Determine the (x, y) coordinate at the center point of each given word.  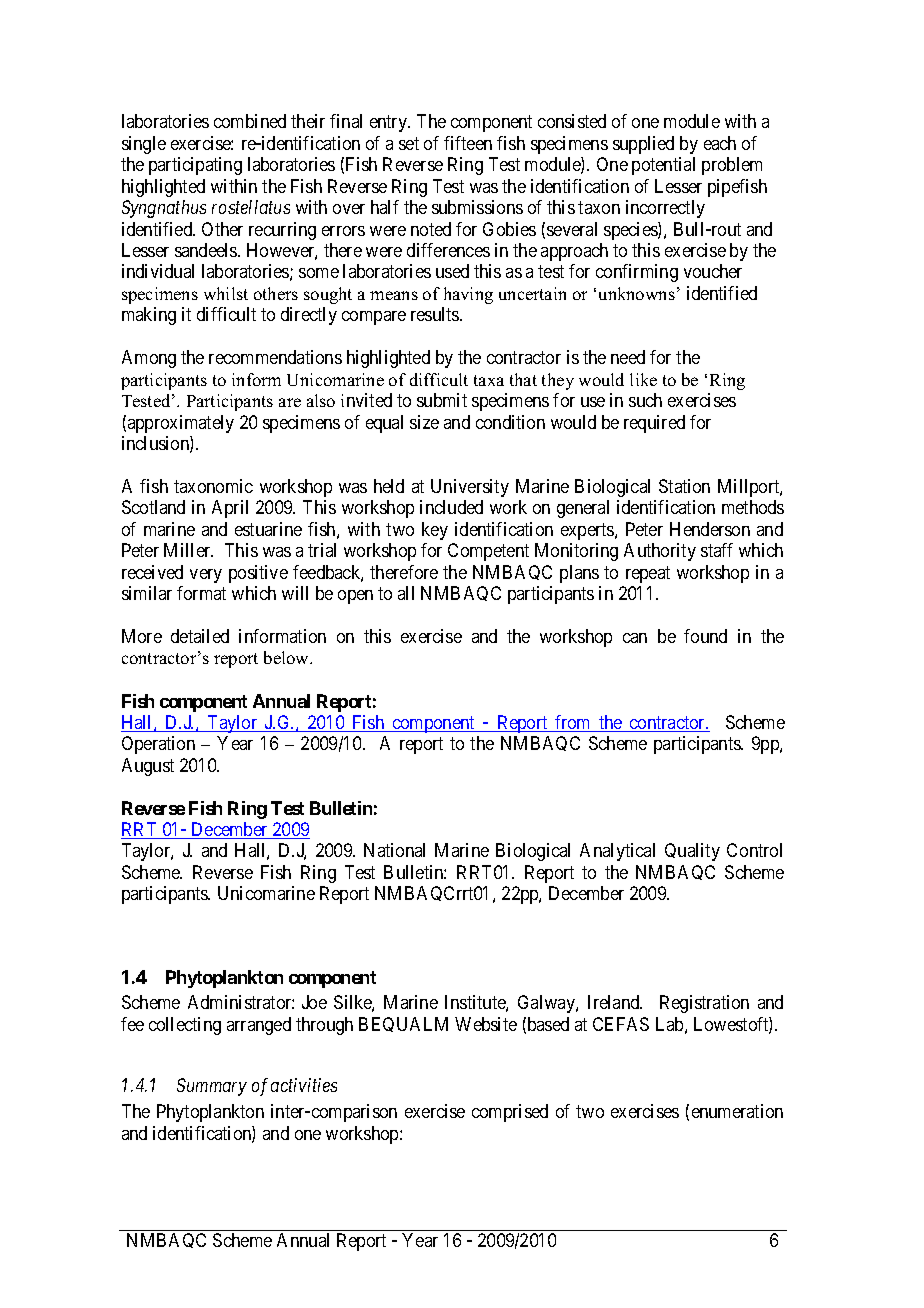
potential (663, 166)
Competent (488, 552)
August (148, 767)
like (643, 379)
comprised (510, 1113)
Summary (212, 1087)
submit (442, 400)
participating (195, 166)
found (705, 636)
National (394, 850)
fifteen (468, 143)
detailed (200, 636)
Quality (692, 852)
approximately (181, 424)
